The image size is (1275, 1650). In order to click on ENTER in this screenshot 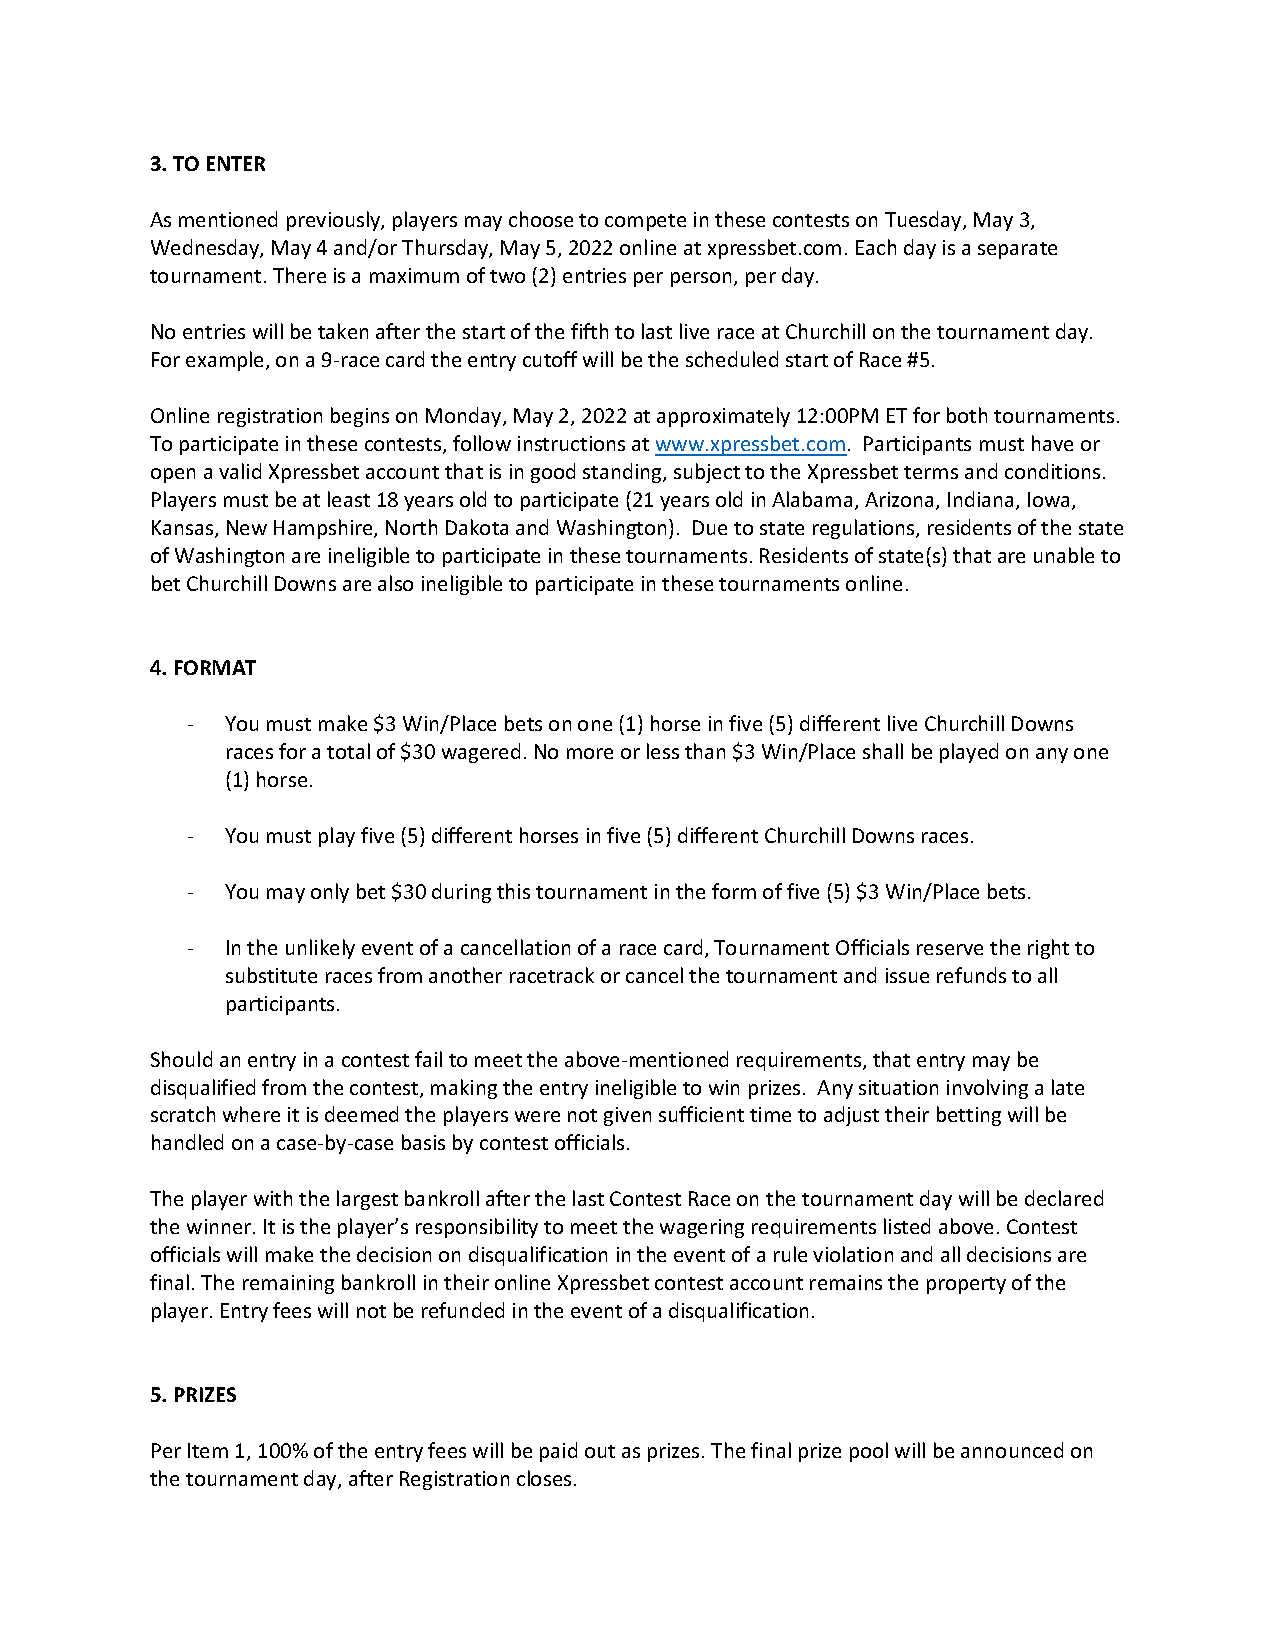, I will do `click(236, 163)`.
